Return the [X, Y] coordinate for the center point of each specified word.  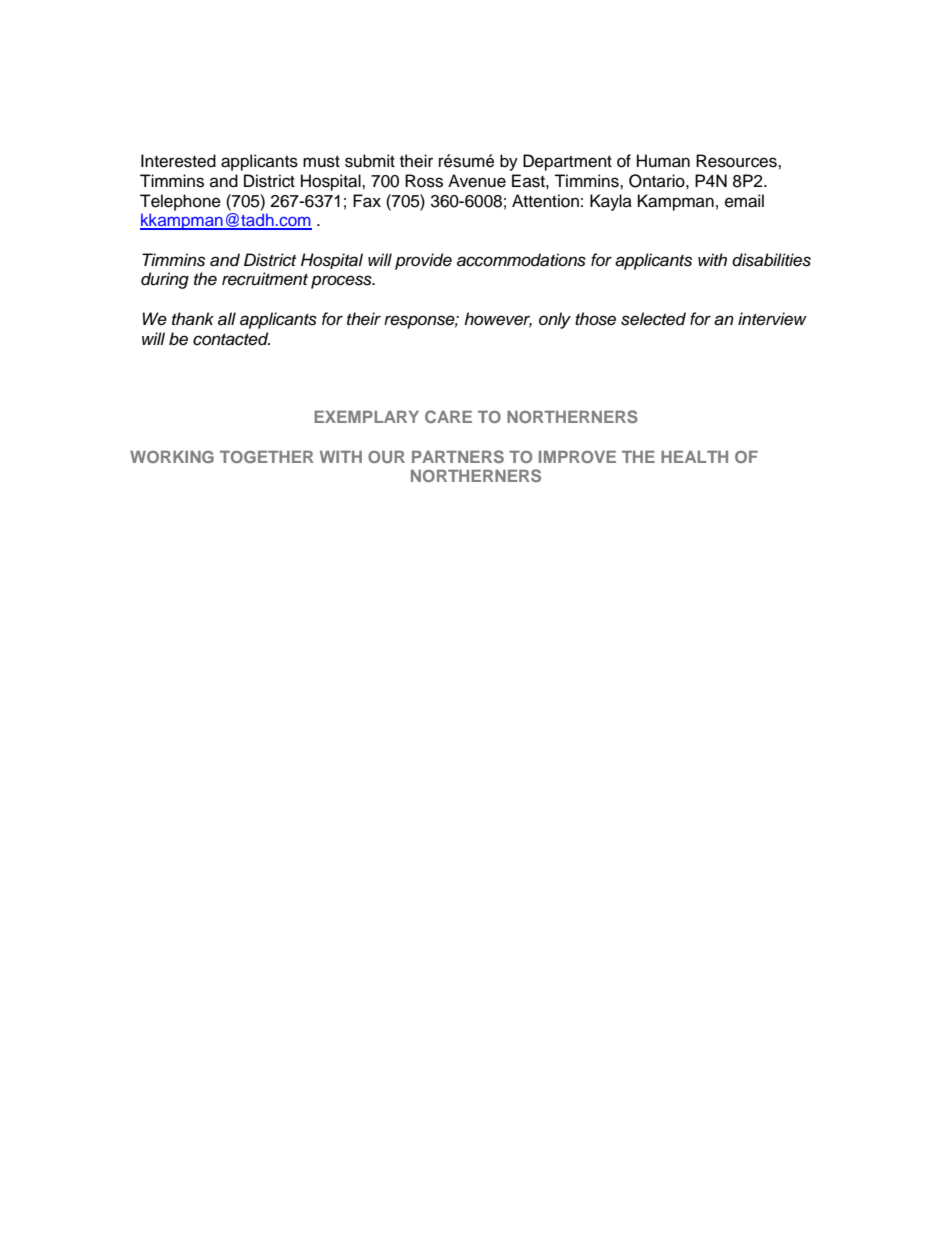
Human [663, 161]
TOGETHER [267, 457]
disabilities [771, 260]
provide [423, 261]
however [498, 320]
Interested [178, 161]
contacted [231, 339]
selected [653, 319]
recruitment [265, 279]
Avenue [477, 181]
